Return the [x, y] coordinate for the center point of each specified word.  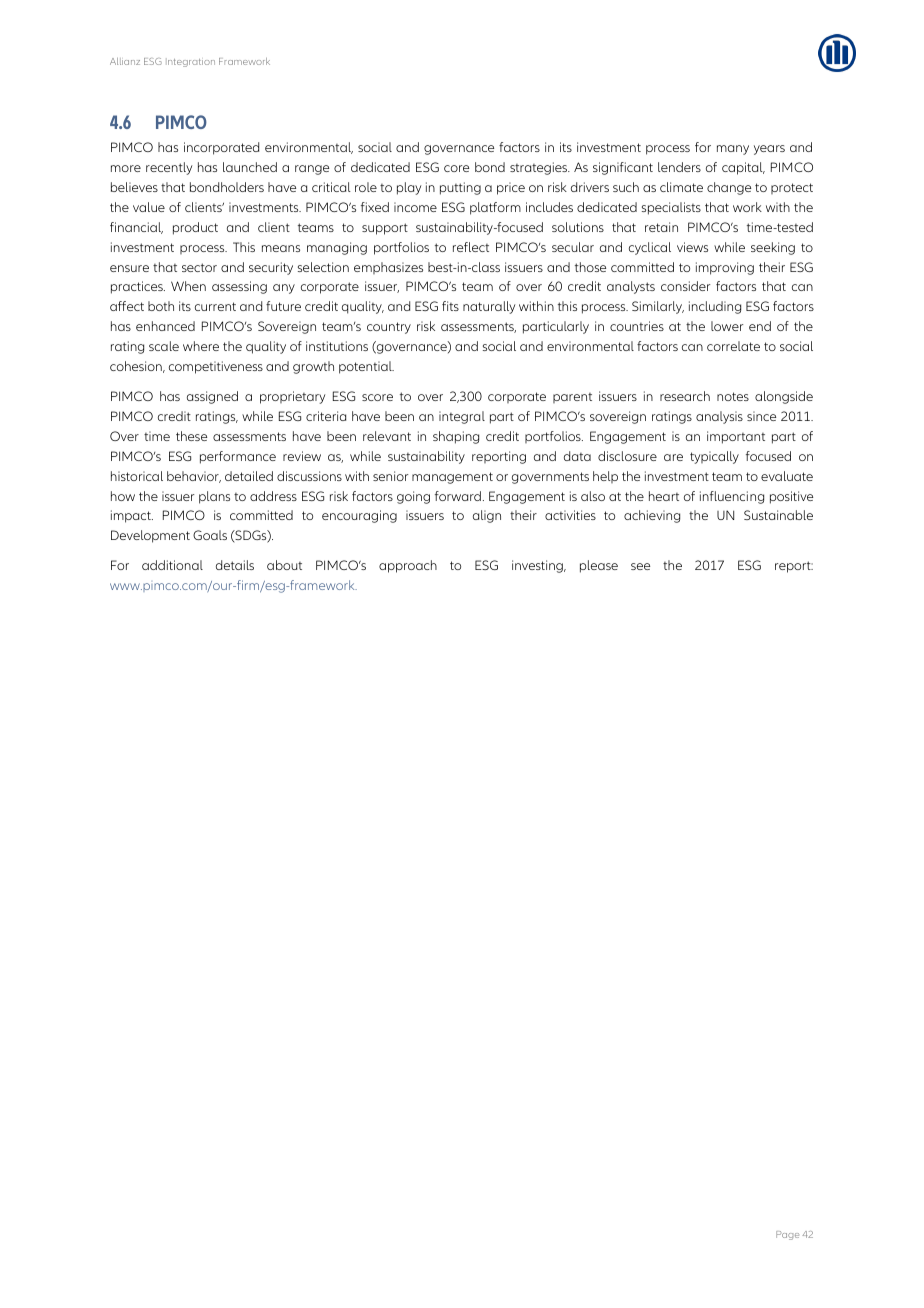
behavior [194, 477]
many [733, 150]
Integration [191, 63]
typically [714, 457]
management [452, 478]
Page [787, 1235]
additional [172, 565]
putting [460, 188]
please [599, 566]
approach [408, 566]
